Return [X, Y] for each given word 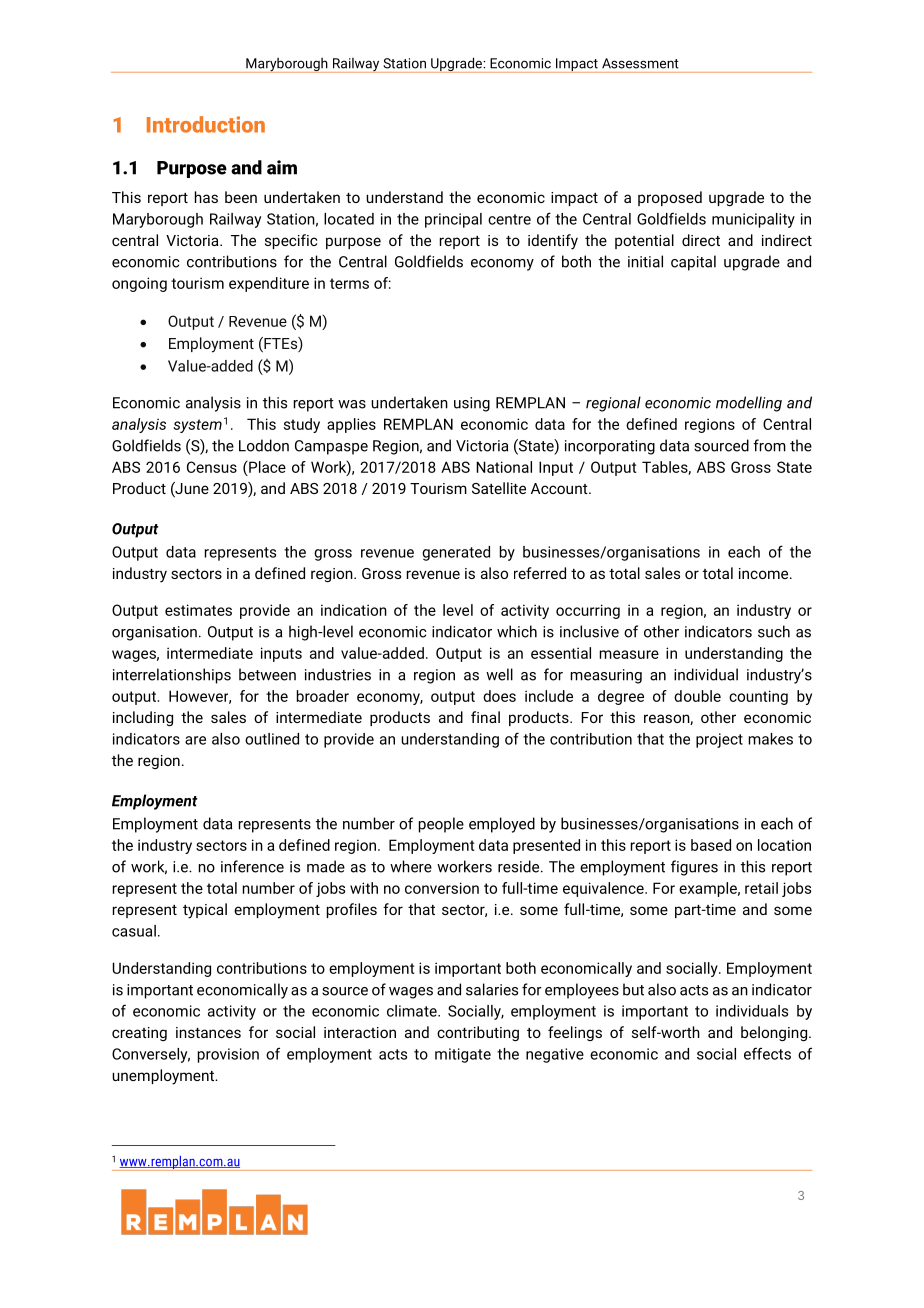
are [195, 740]
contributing [478, 1033]
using [472, 404]
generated [456, 553]
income [765, 573]
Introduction [206, 124]
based [711, 845]
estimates [198, 610]
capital [693, 263]
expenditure [269, 284]
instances [208, 1032]
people [441, 825]
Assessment [640, 63]
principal [453, 220]
